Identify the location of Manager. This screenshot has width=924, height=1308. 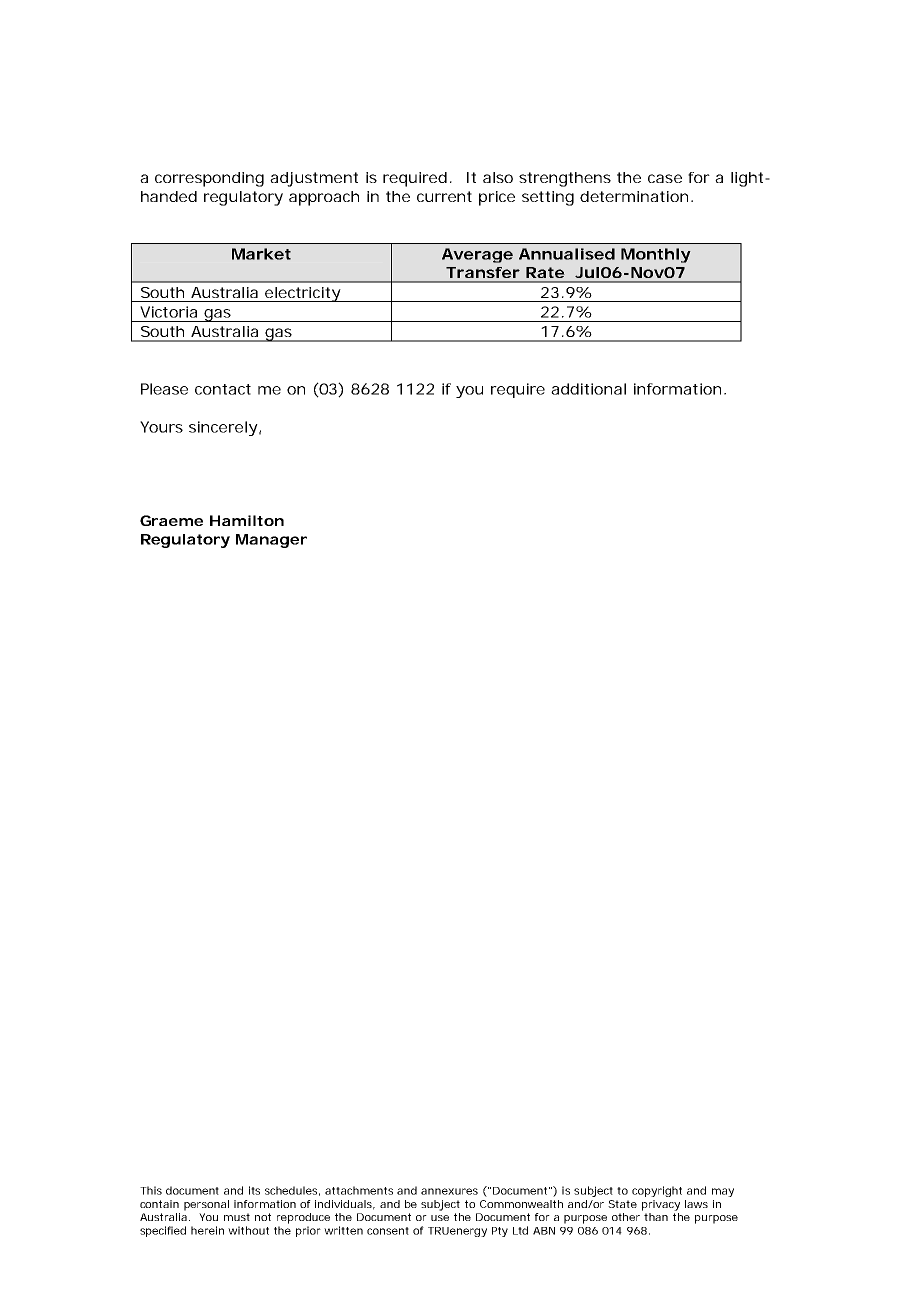
(271, 541).
